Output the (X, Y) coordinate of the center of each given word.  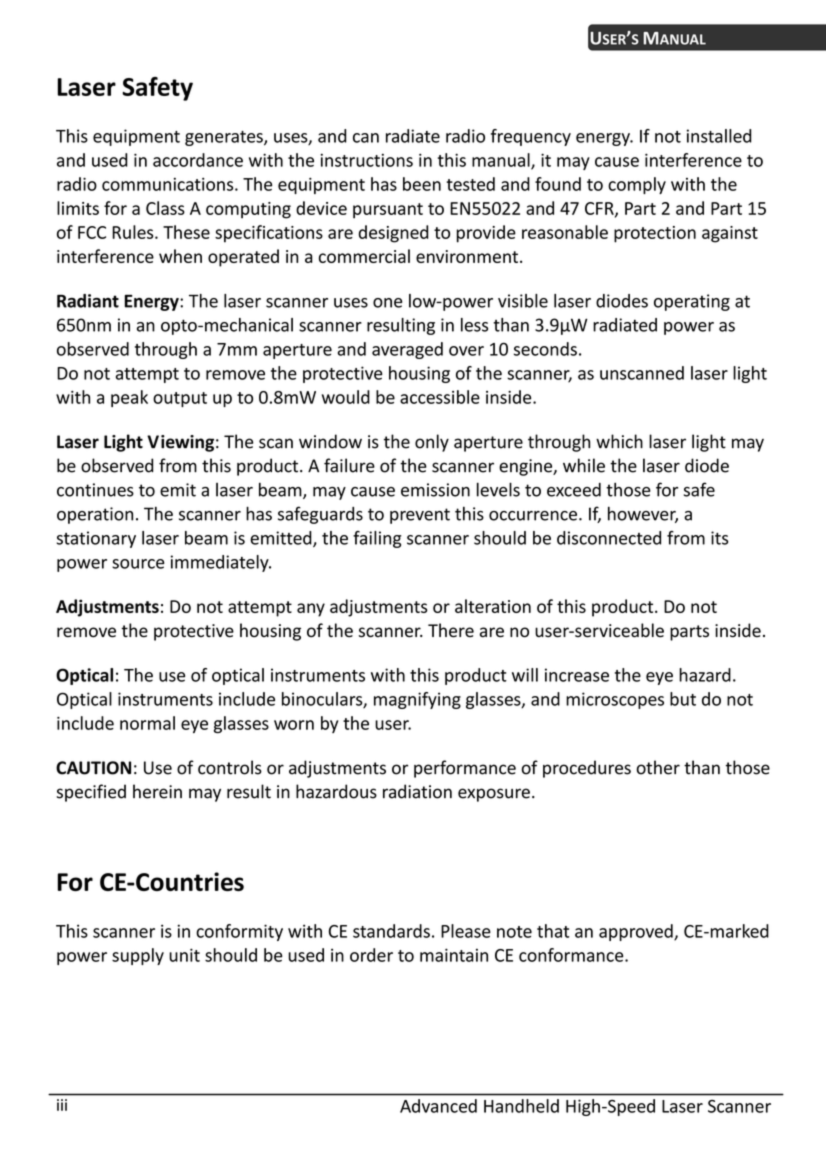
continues (95, 490)
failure (349, 465)
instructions (366, 160)
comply (637, 185)
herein (157, 791)
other (658, 767)
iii (62, 1105)
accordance (198, 160)
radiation (417, 791)
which (619, 441)
